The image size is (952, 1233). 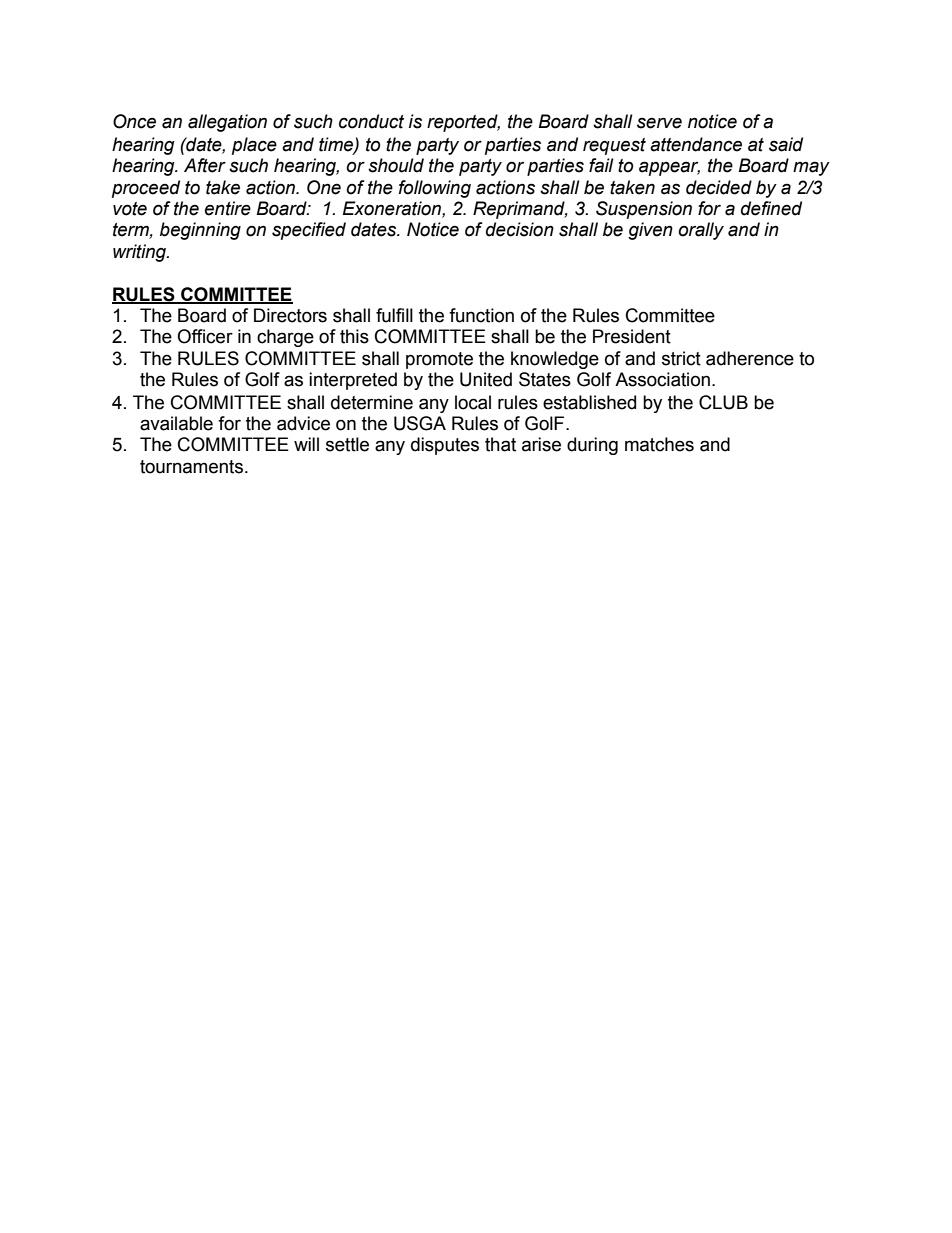 What do you see at coordinates (520, 229) in the page?
I see `decision` at bounding box center [520, 229].
